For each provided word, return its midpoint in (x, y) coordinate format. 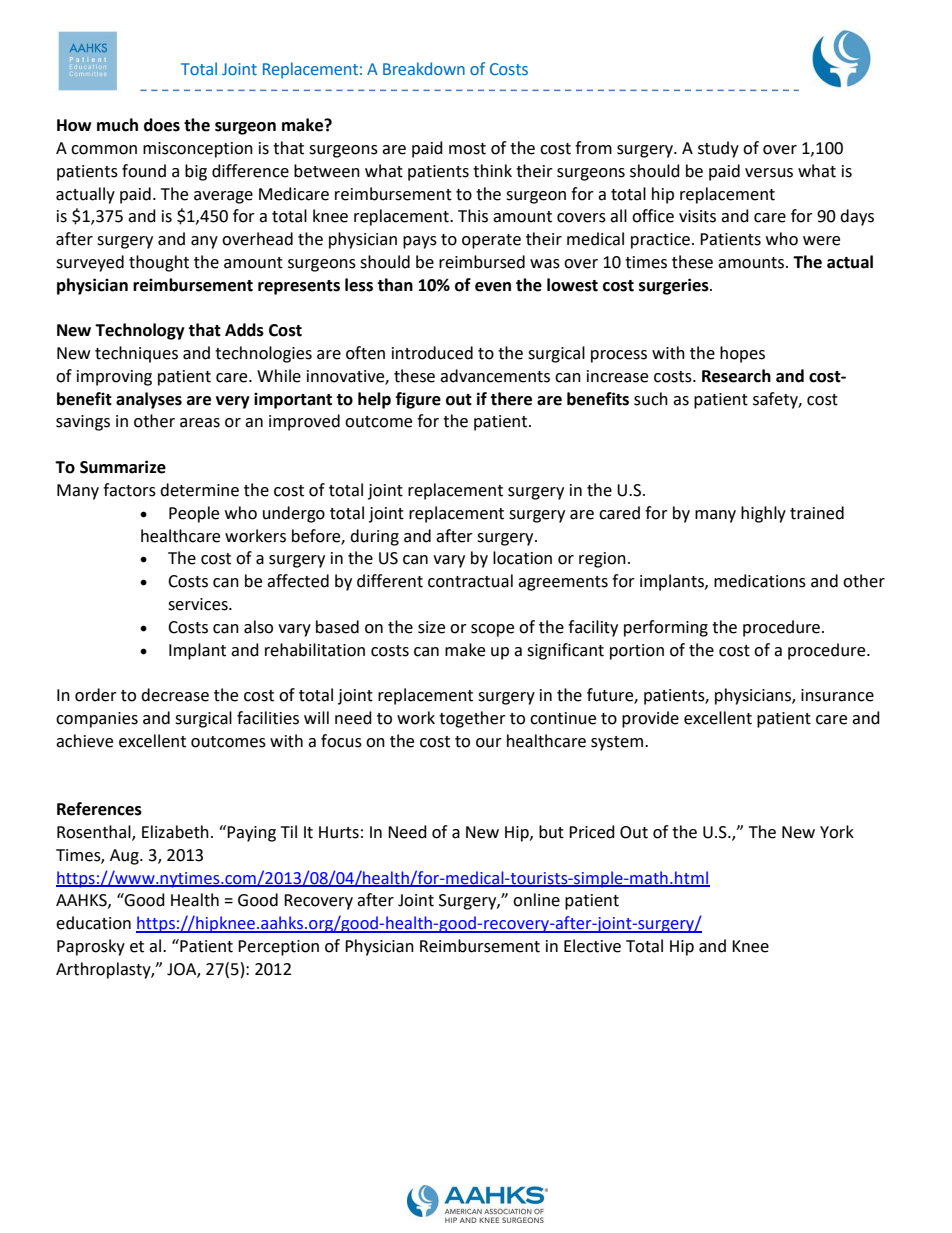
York (837, 832)
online (536, 900)
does (162, 125)
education (93, 923)
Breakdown (424, 68)
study (718, 149)
